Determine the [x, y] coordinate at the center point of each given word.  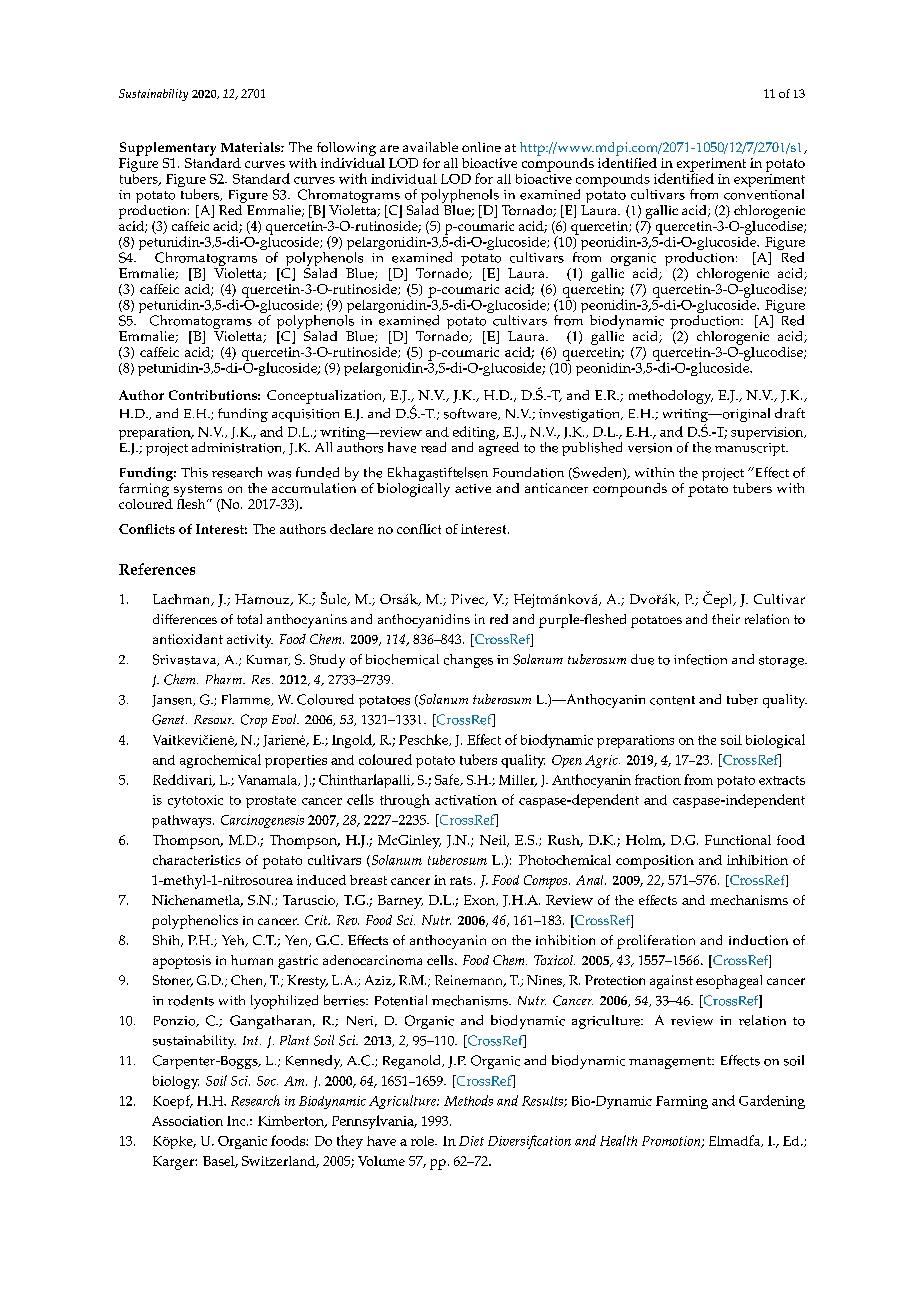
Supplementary [168, 149]
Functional [738, 840]
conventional [764, 194]
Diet [471, 1141]
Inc [237, 1121]
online [481, 147]
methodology [671, 397]
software [471, 414]
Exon [481, 900]
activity [250, 641]
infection [700, 659]
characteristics [197, 860]
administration [238, 448]
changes [468, 661]
